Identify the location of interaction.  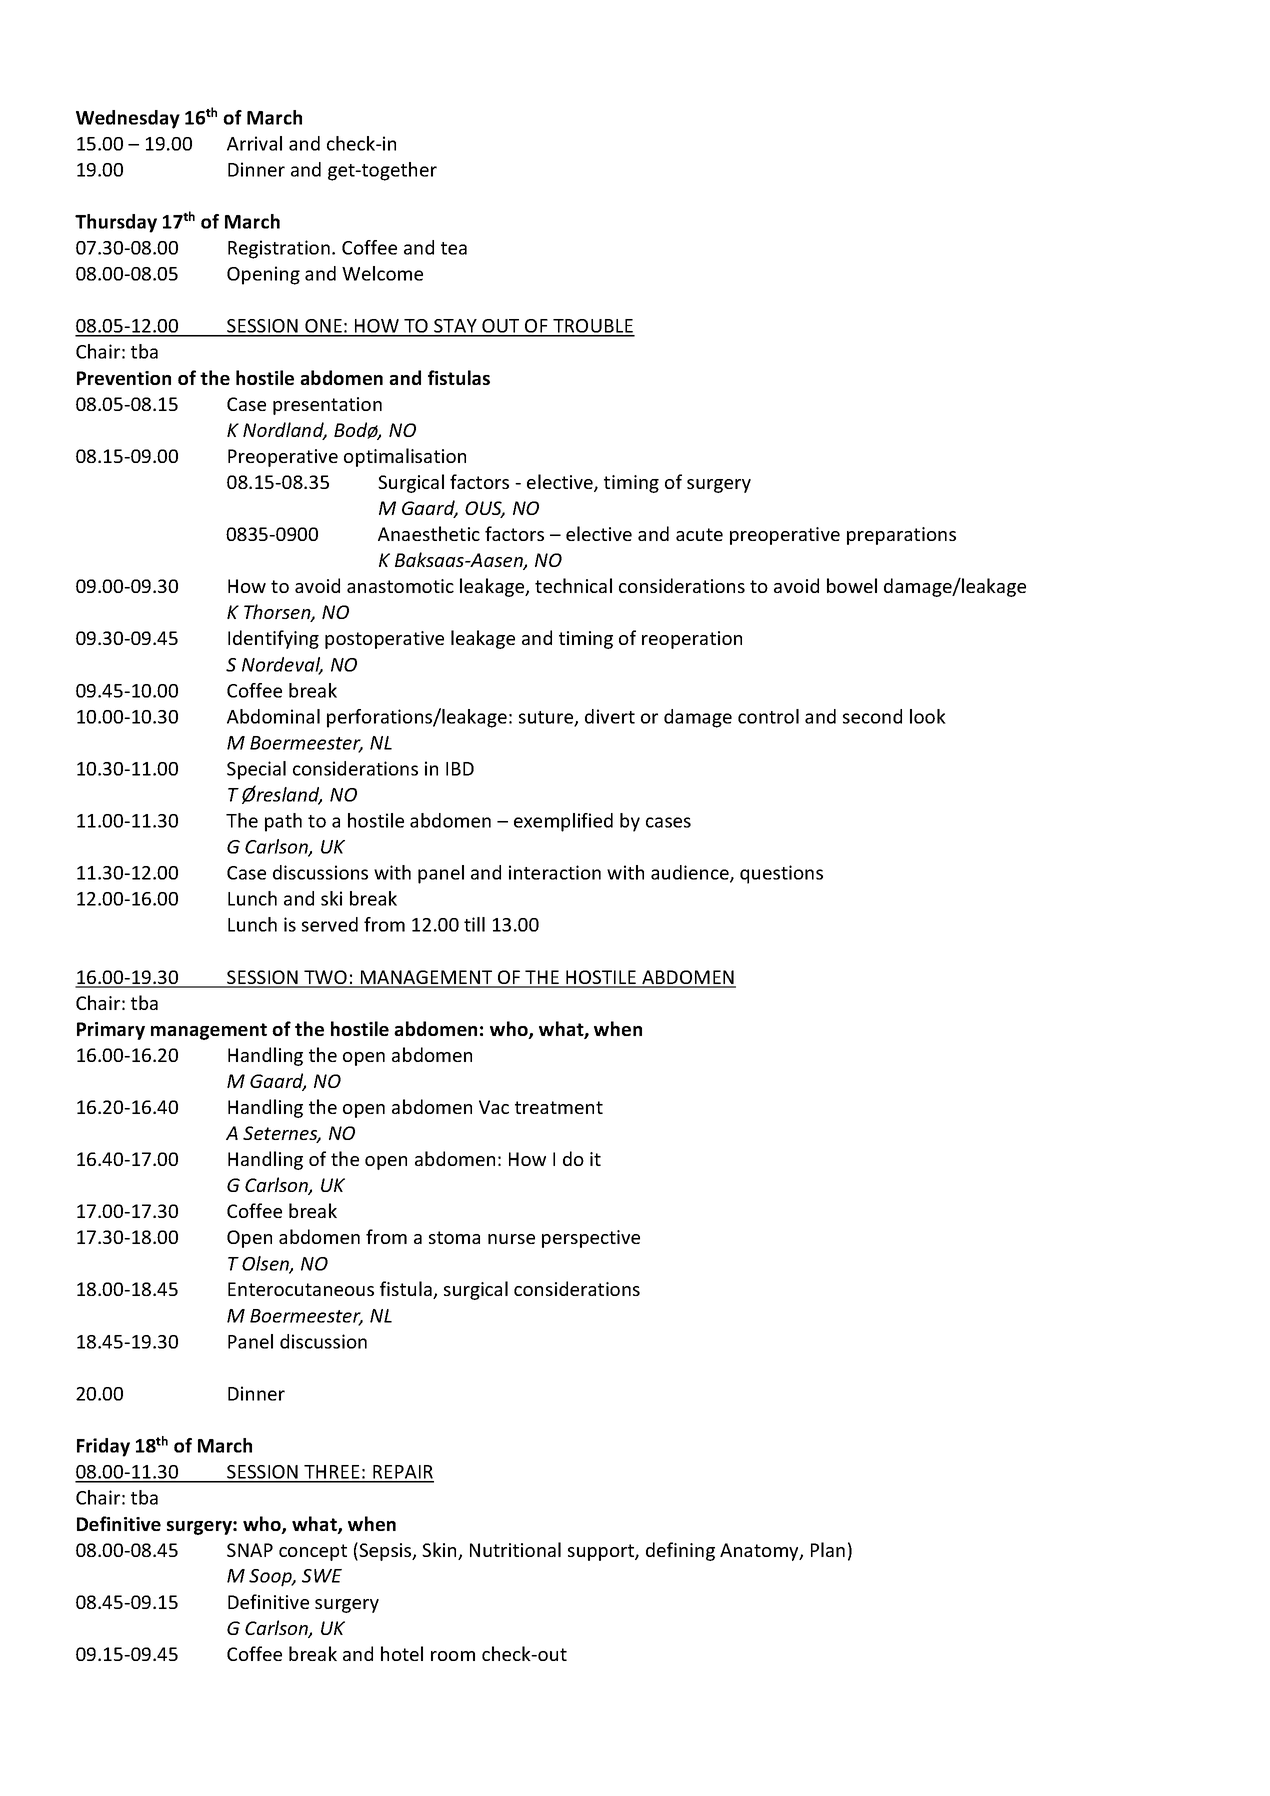
(555, 872).
